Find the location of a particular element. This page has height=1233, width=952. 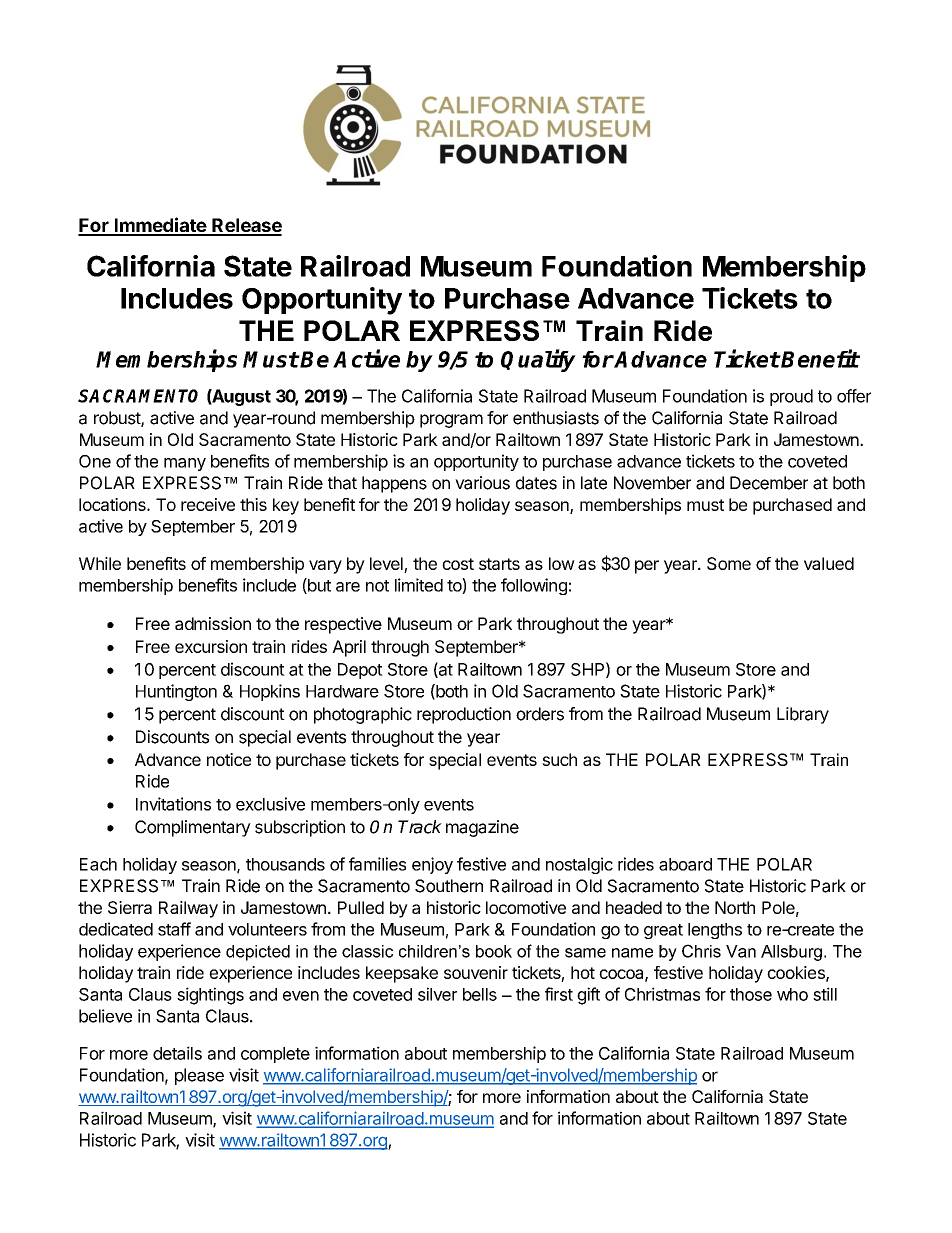

various is located at coordinates (482, 483).
